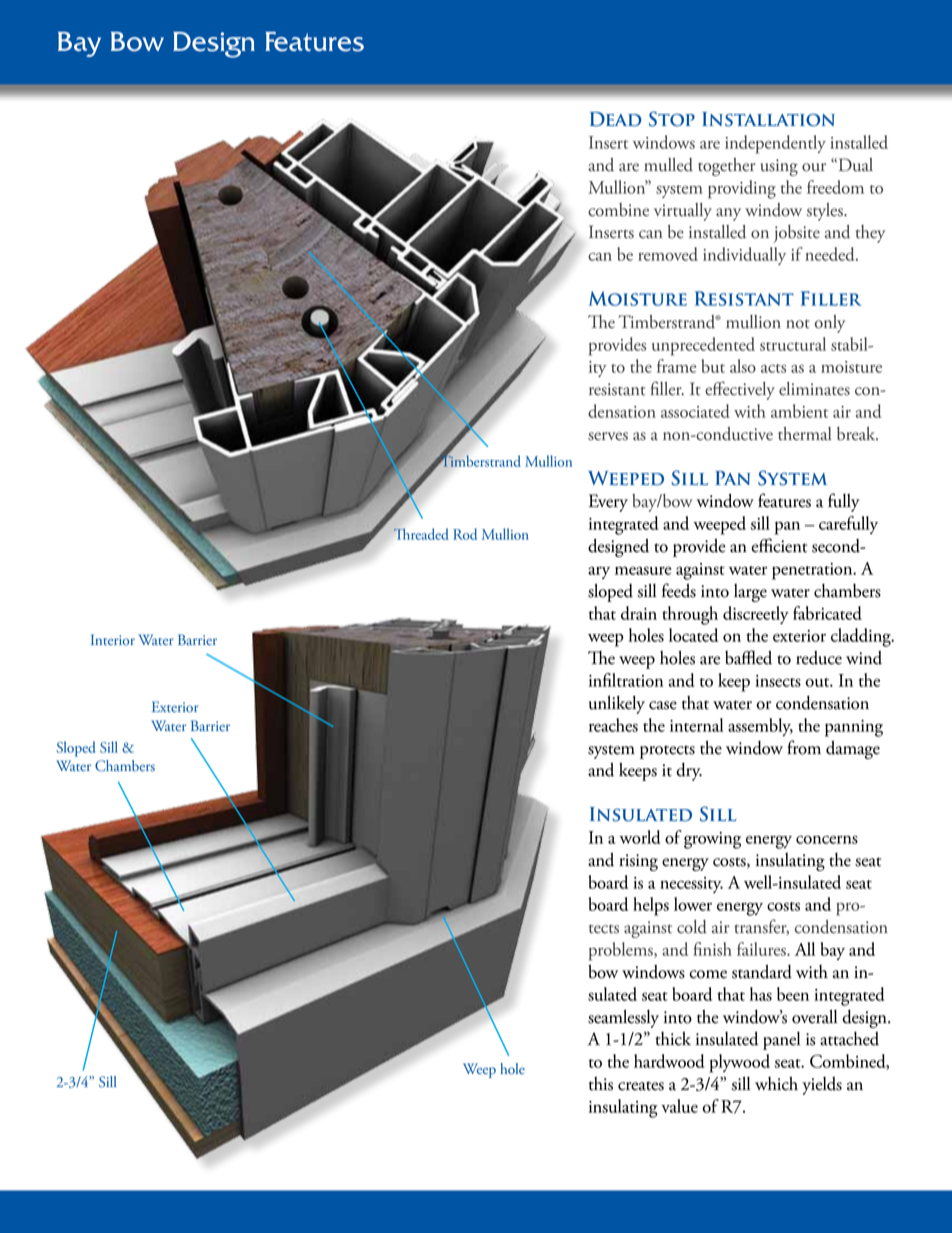  What do you see at coordinates (775, 144) in the screenshot?
I see `independently` at bounding box center [775, 144].
